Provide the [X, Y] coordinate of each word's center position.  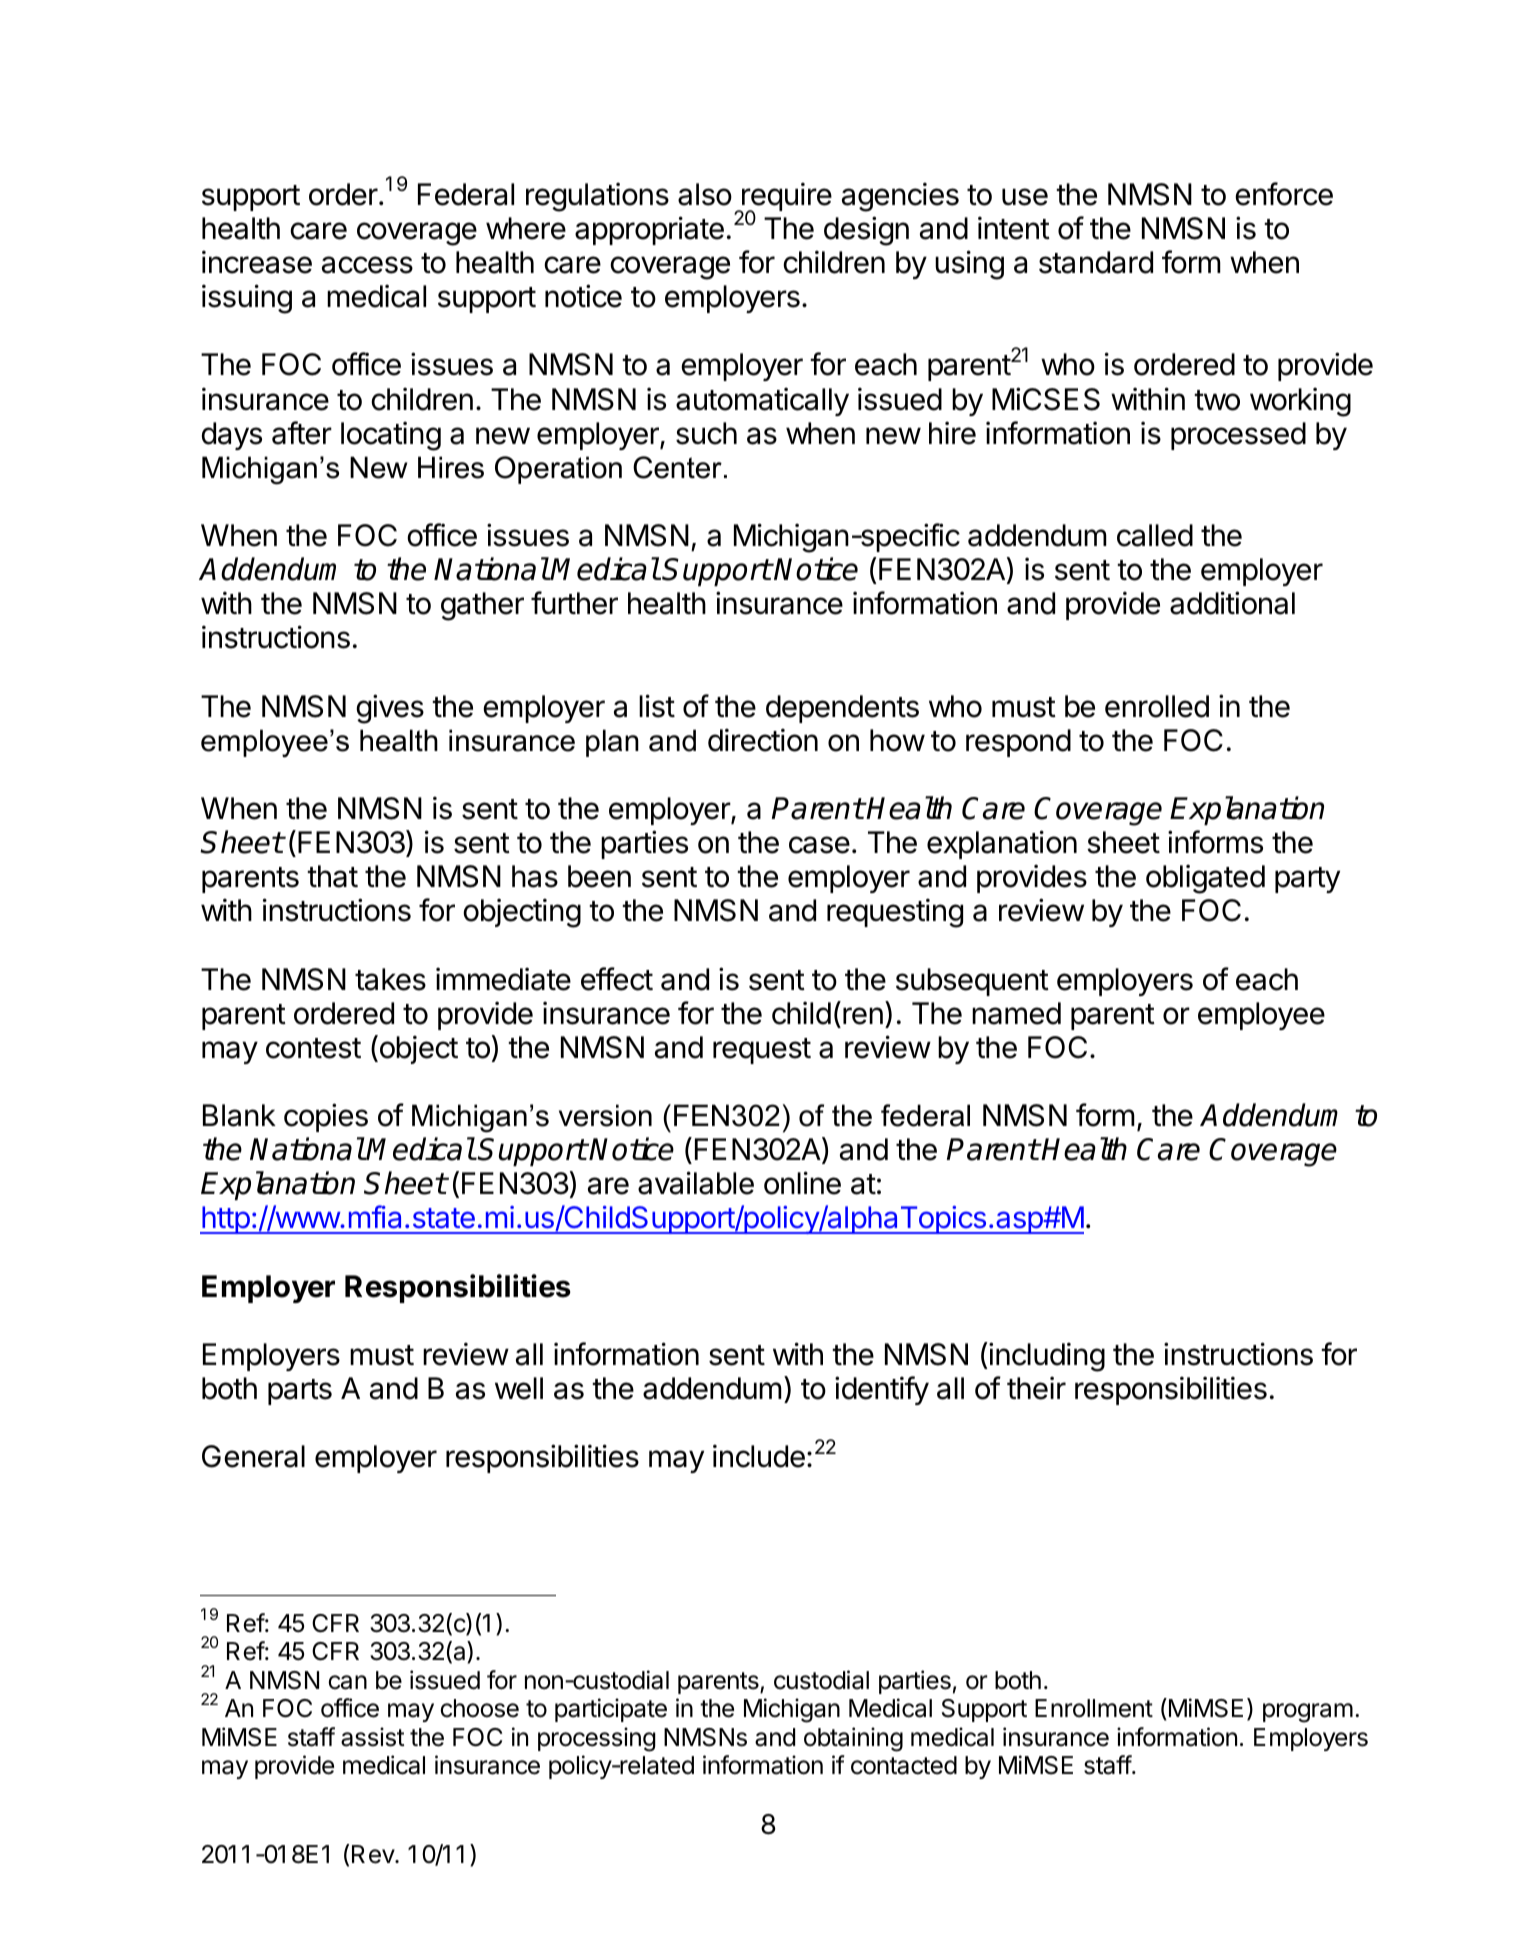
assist [373, 1737]
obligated [1205, 879]
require [786, 198]
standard [1096, 262]
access [367, 265]
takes [390, 979]
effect [617, 979]
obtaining [853, 1739]
